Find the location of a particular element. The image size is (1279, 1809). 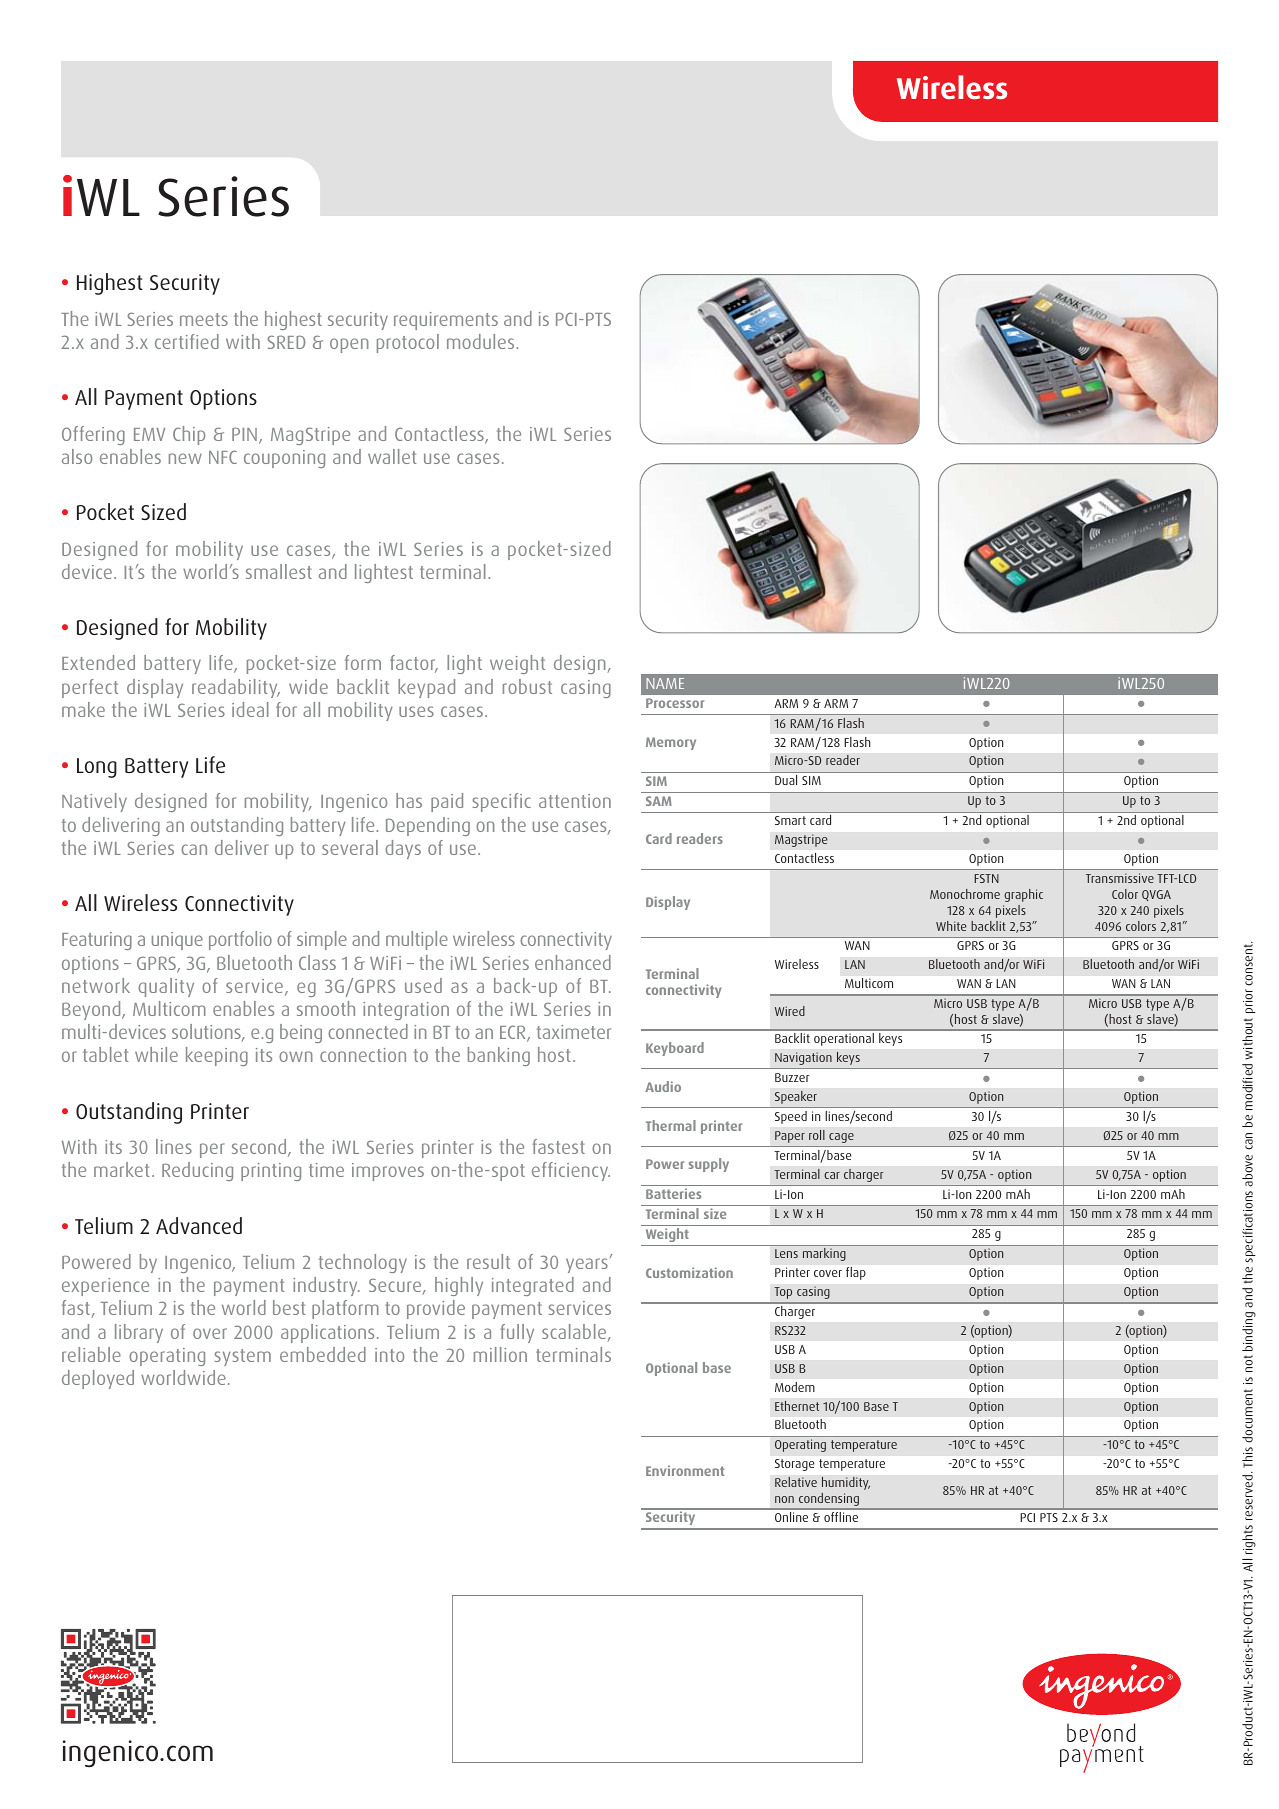

modules is located at coordinates (482, 341).
